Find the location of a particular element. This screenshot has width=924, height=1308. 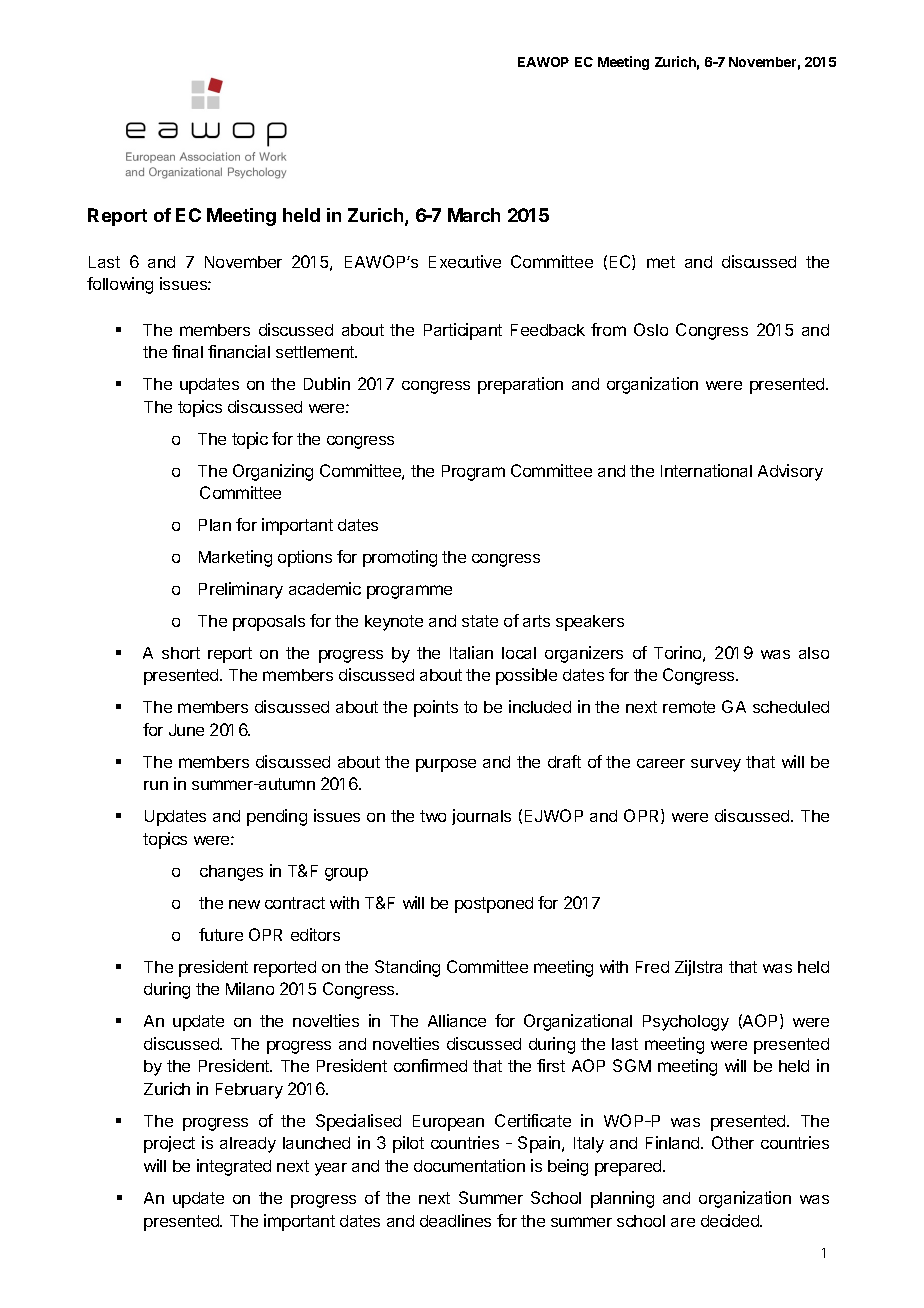

points is located at coordinates (436, 708).
